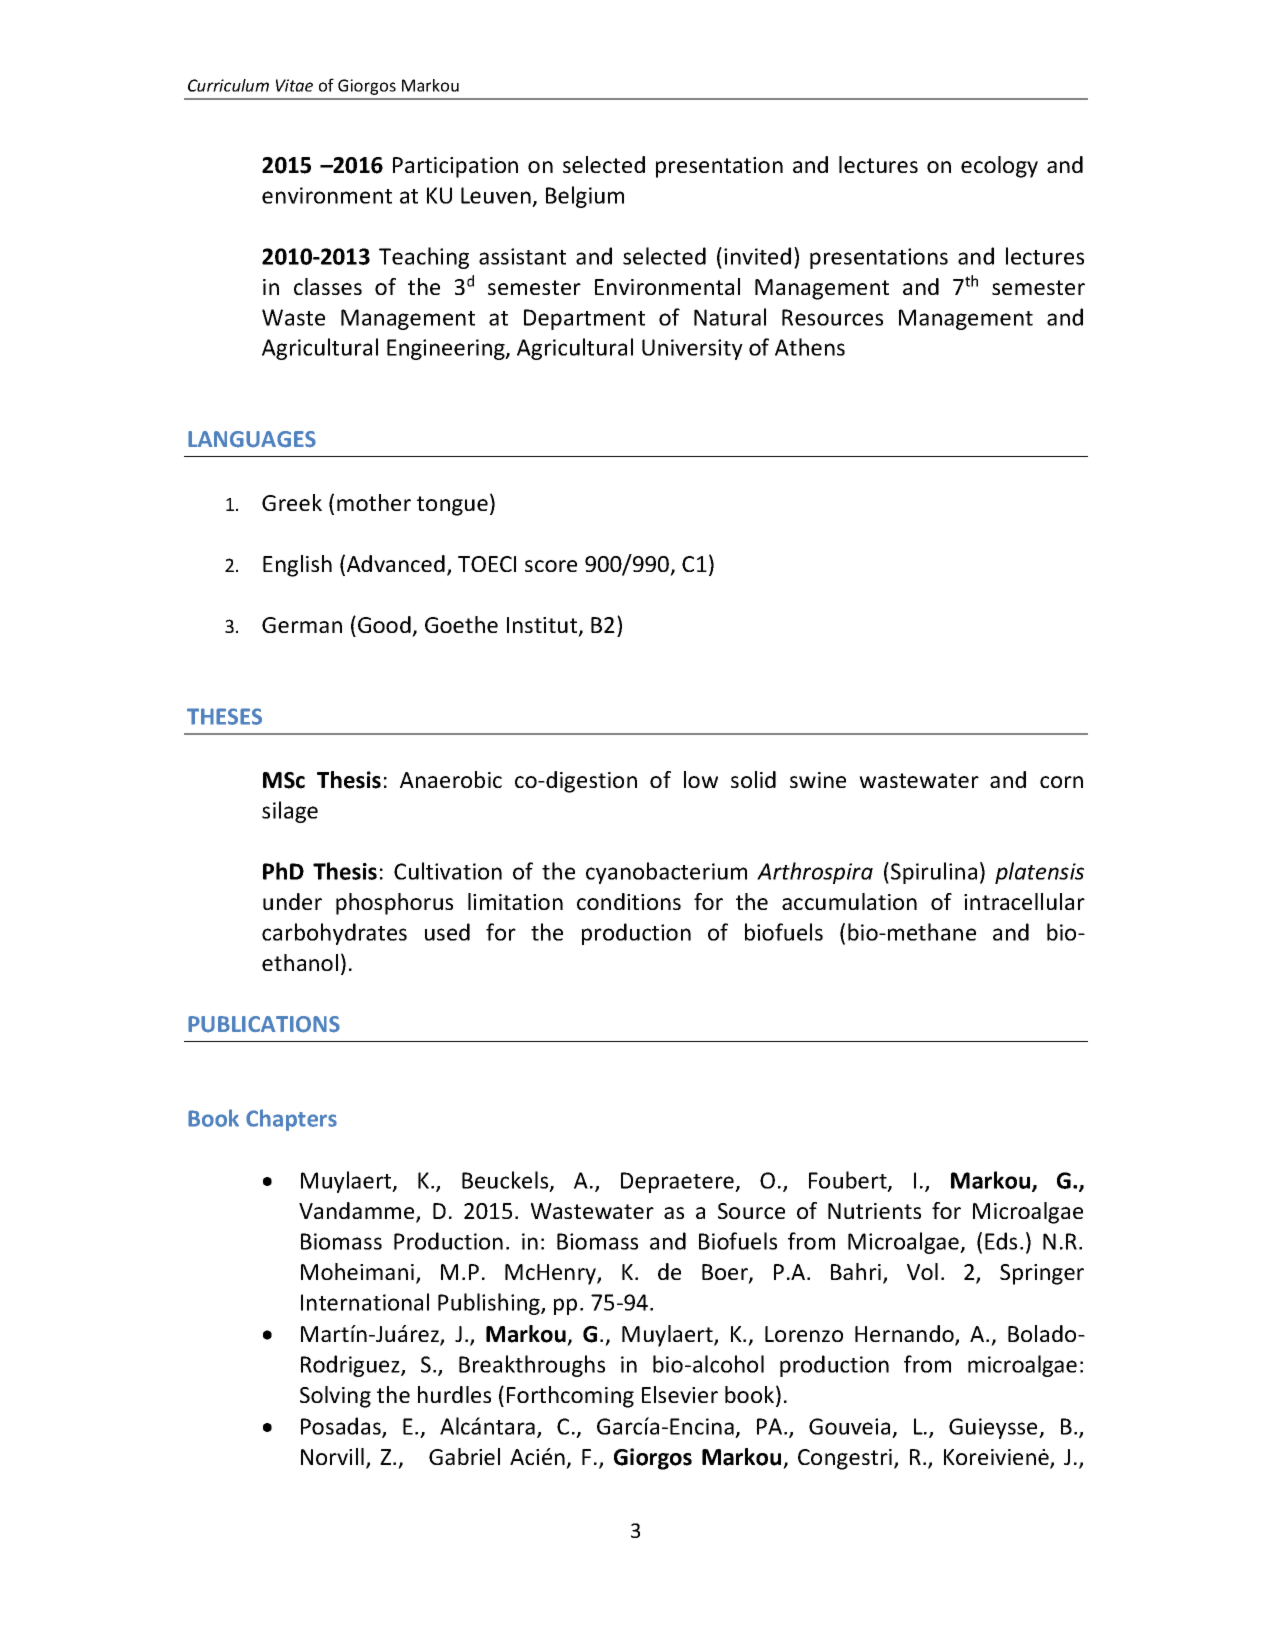 The height and width of the screenshot is (1646, 1272). What do you see at coordinates (290, 812) in the screenshot?
I see `silage` at bounding box center [290, 812].
